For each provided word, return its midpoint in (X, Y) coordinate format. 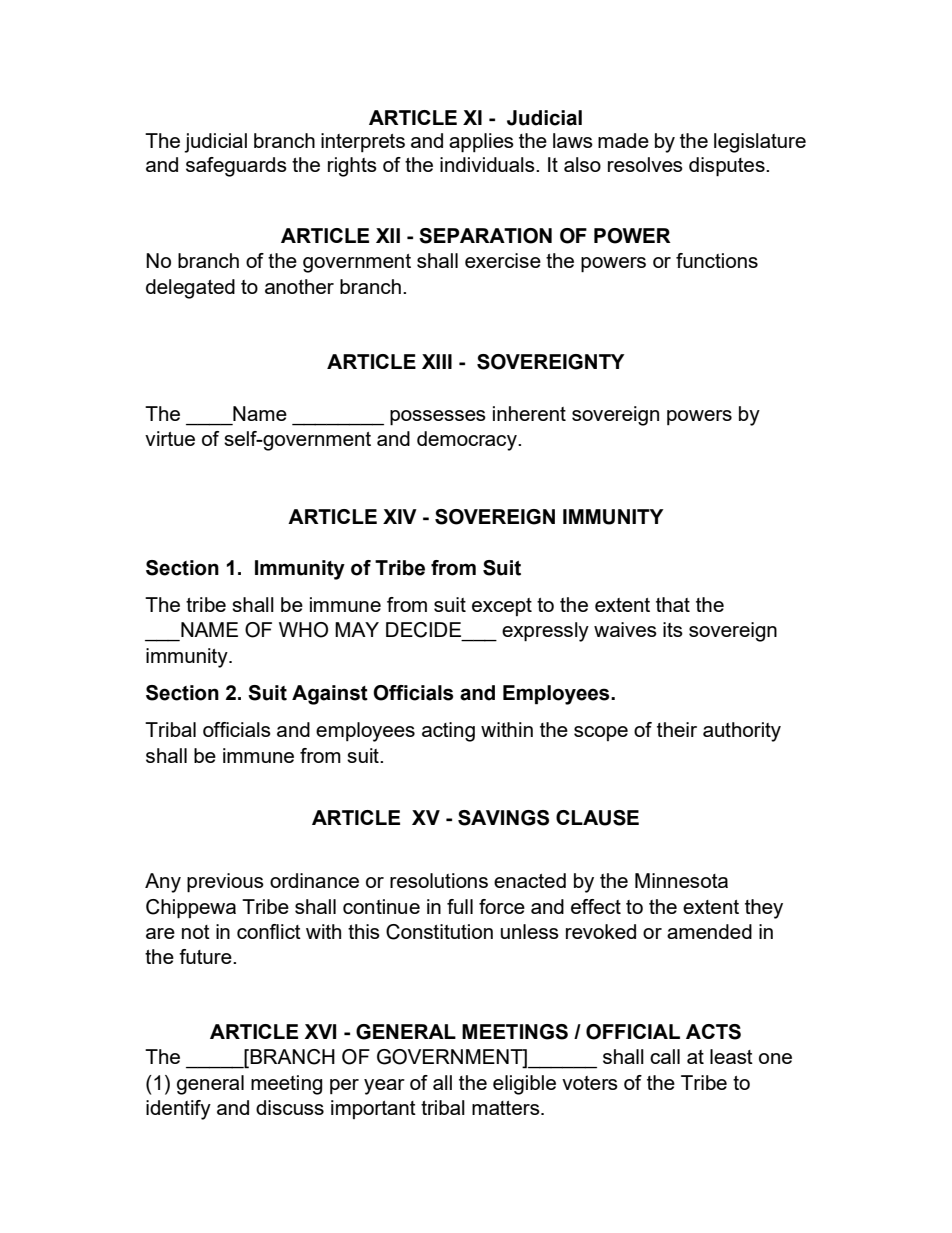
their (677, 729)
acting (448, 732)
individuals (488, 164)
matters (507, 1108)
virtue (170, 438)
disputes (728, 167)
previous (225, 883)
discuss (290, 1107)
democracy (468, 441)
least (731, 1056)
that (673, 604)
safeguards (236, 167)
